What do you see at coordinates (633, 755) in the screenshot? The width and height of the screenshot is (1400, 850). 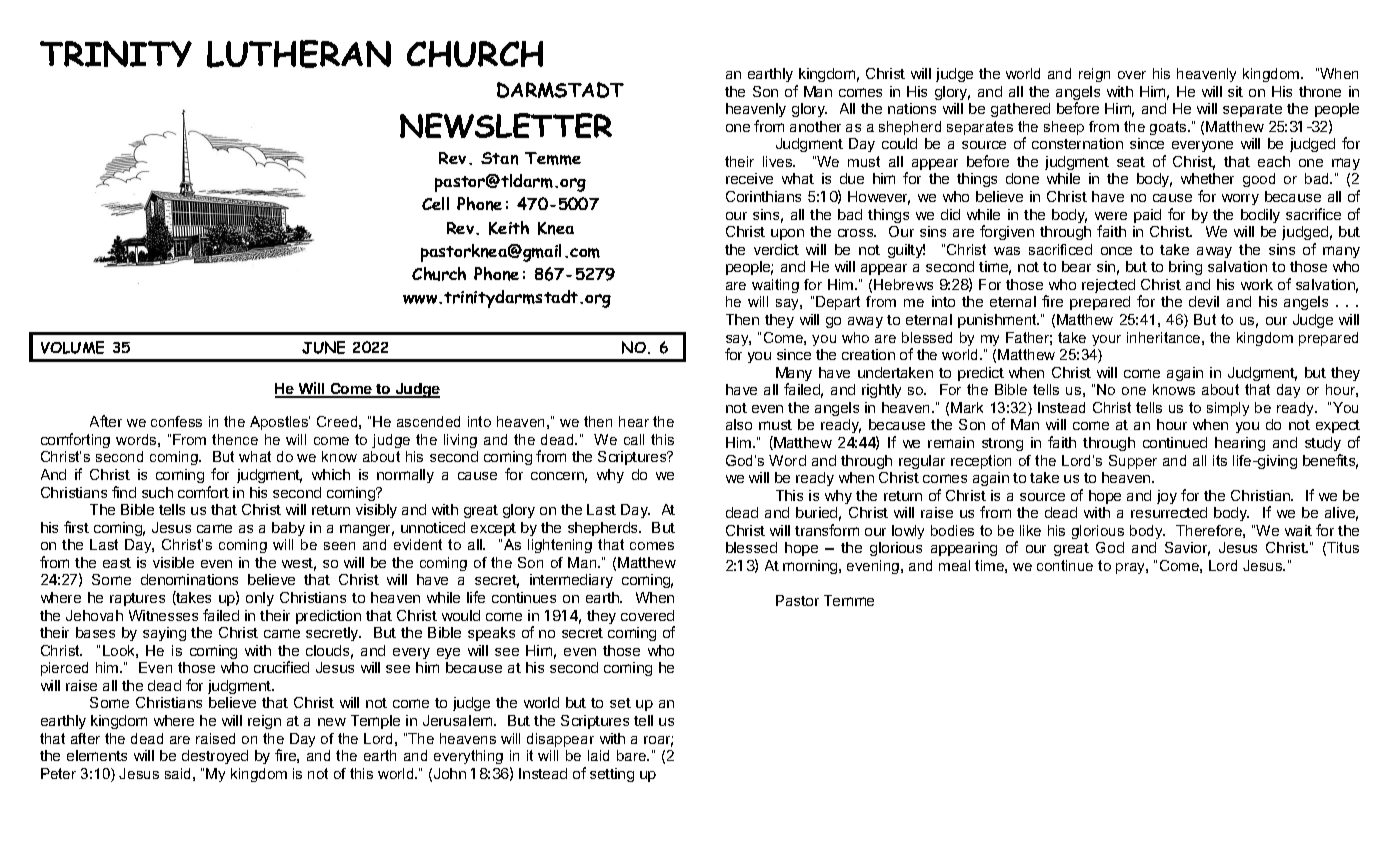 I see `bare` at bounding box center [633, 755].
